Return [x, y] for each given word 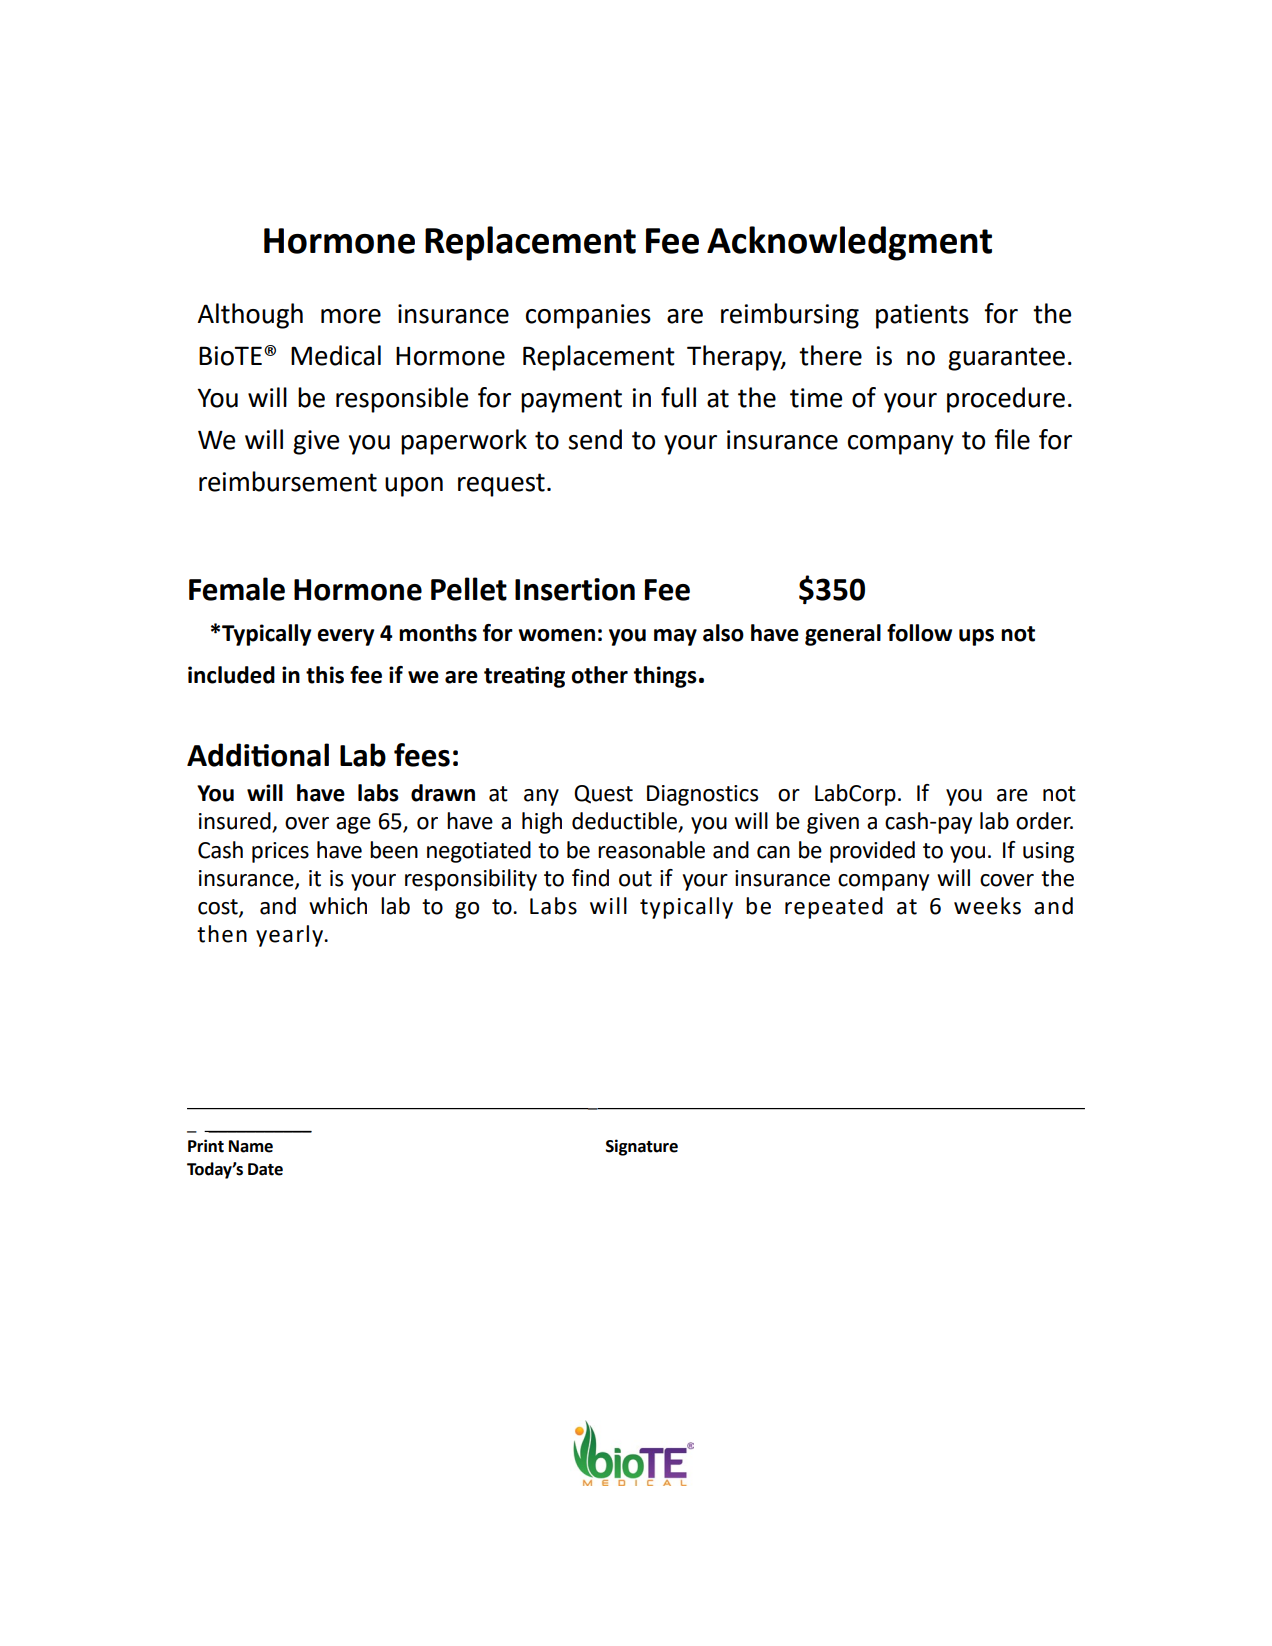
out [635, 879]
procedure [1006, 400]
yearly [291, 936]
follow [919, 633]
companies [588, 316]
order [1044, 821]
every [346, 637]
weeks [987, 906]
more [351, 316]
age [353, 825]
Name [251, 1146]
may [675, 637]
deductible [626, 822]
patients [922, 316]
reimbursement [288, 481]
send [595, 439]
